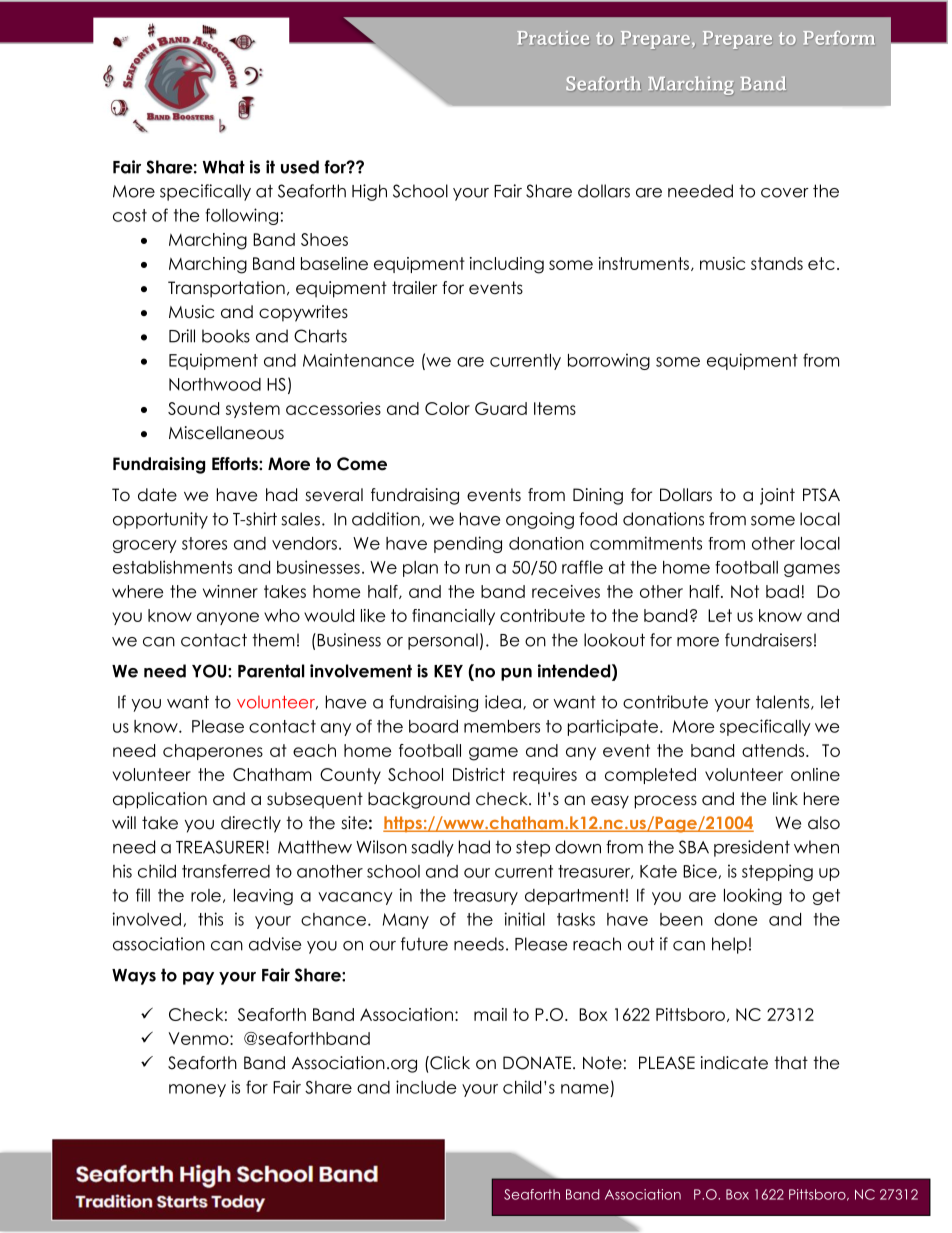 Image resolution: width=952 pixels, height=1233 pixels. I want to click on money, so click(197, 1090).
